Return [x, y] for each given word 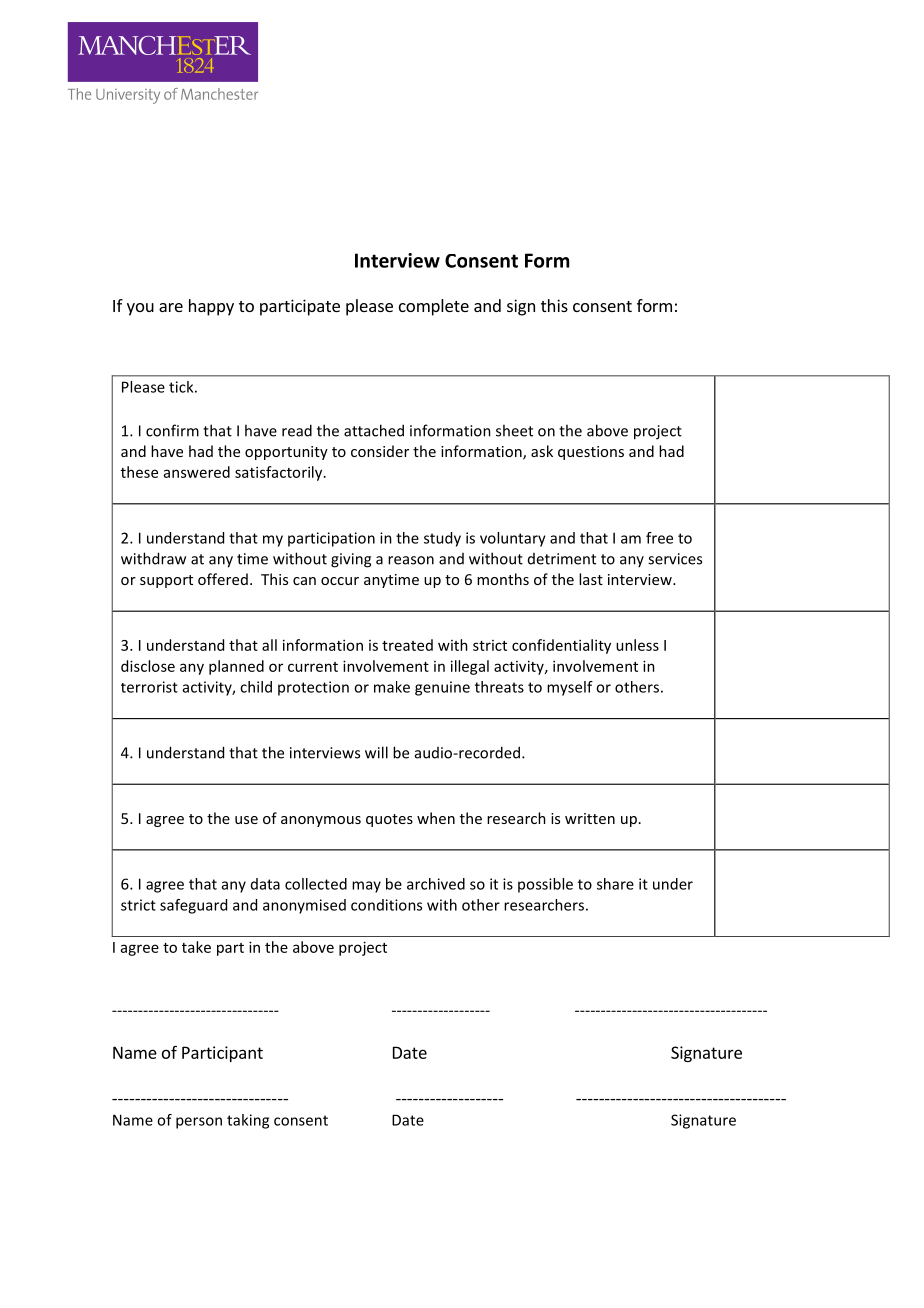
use [246, 820]
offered [223, 579]
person [199, 1123]
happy [211, 307]
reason [411, 560]
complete [434, 307]
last [591, 579]
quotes [389, 820]
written [590, 818]
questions [591, 453]
